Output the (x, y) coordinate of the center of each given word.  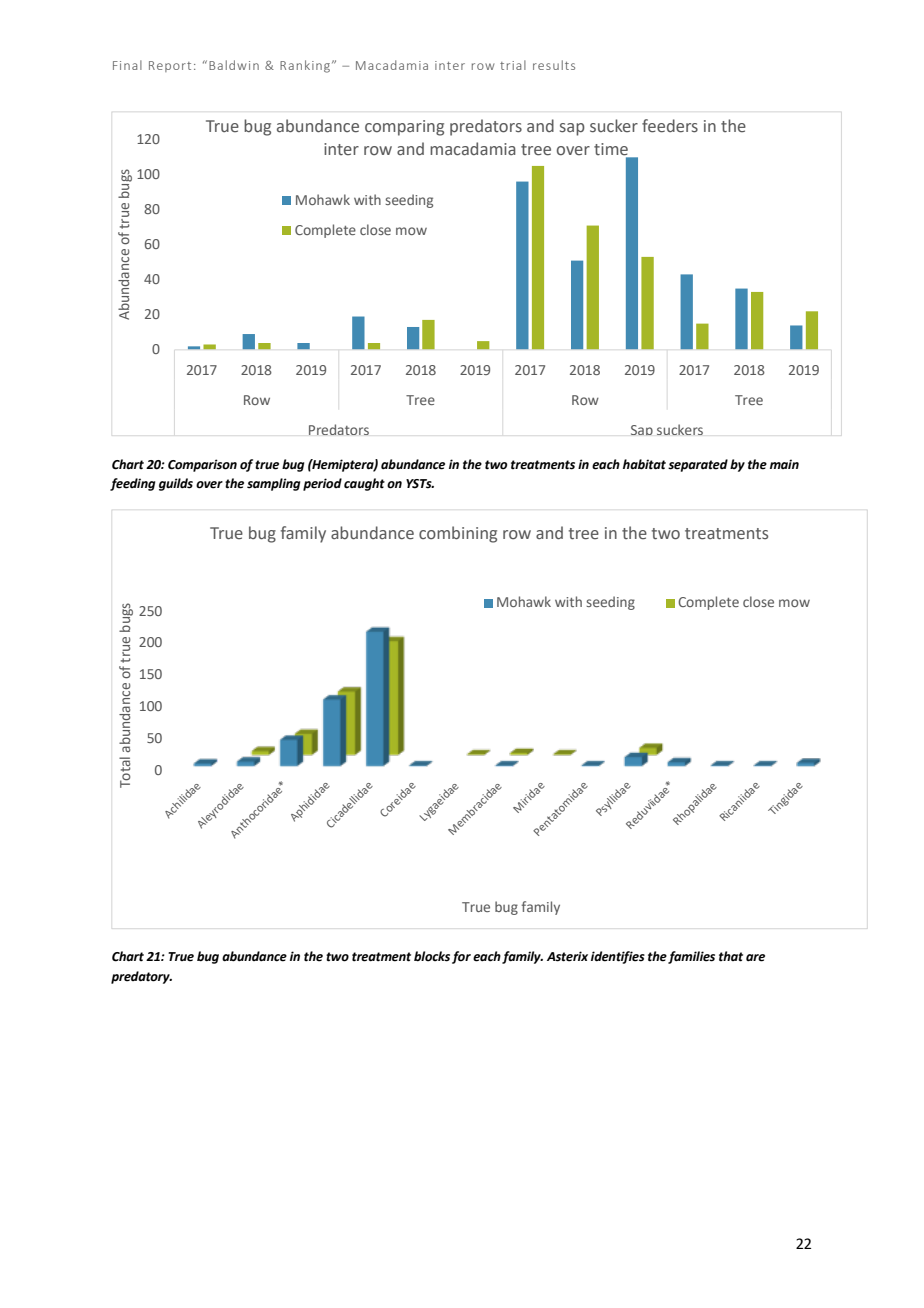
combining (458, 534)
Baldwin (234, 65)
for (461, 957)
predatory (141, 977)
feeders (670, 126)
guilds (176, 484)
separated (698, 465)
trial (513, 65)
